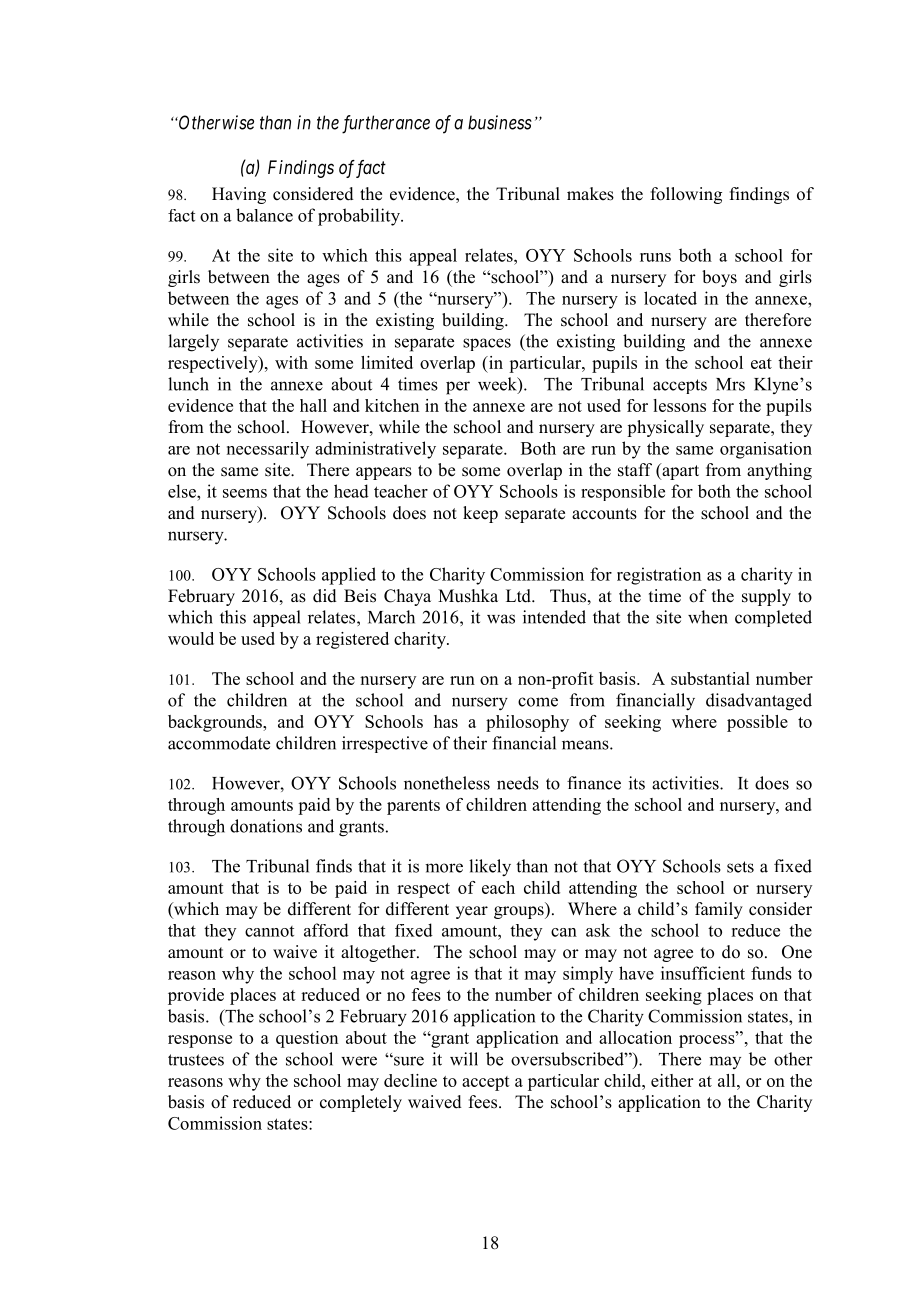 The image size is (924, 1308). Describe the element at coordinates (480, 514) in the screenshot. I see `keep` at that location.
